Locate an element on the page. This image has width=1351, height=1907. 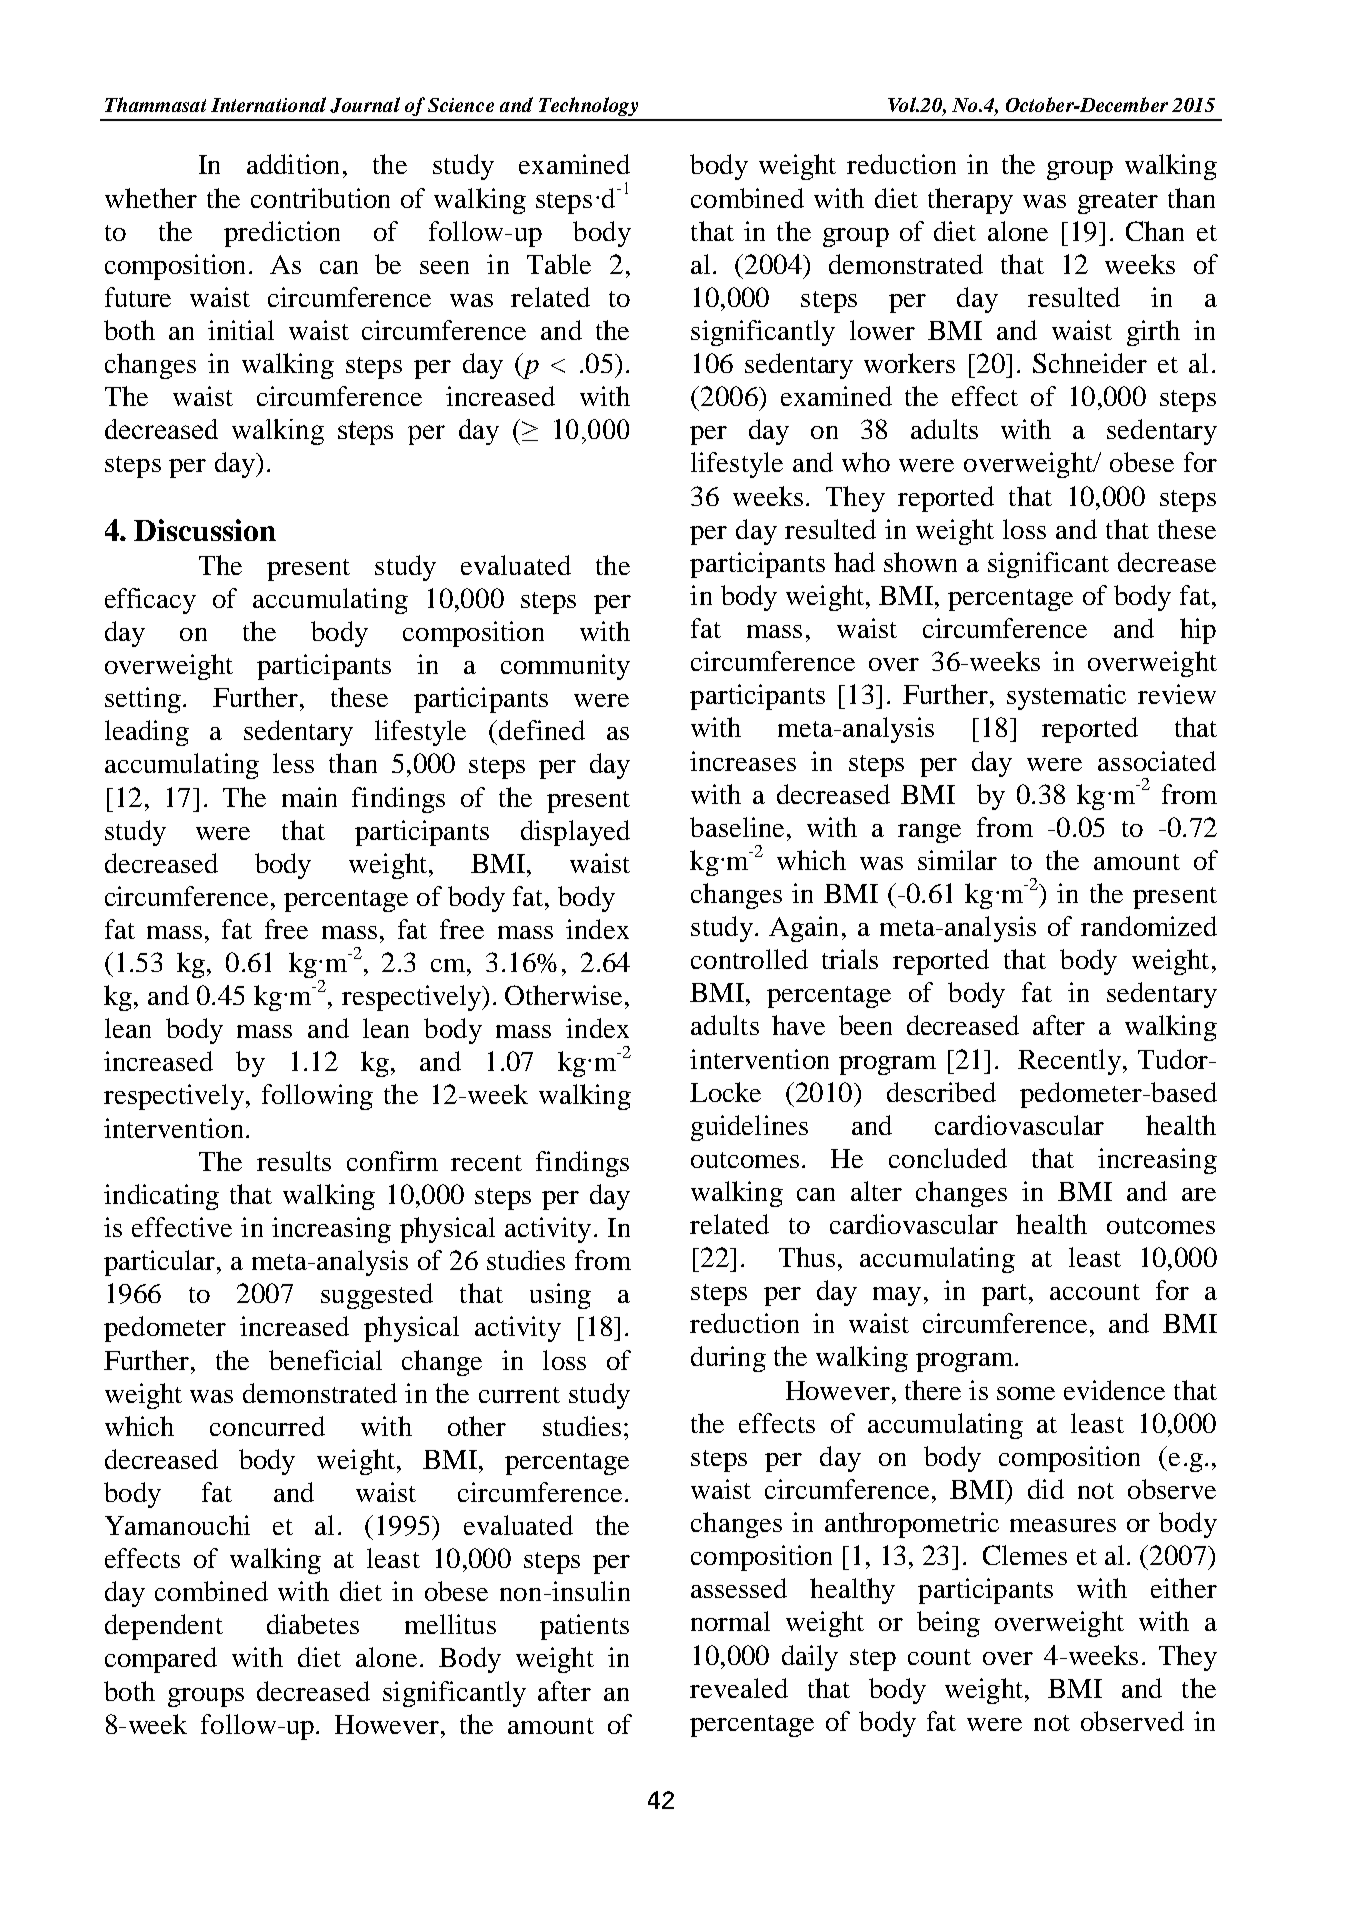
suggested is located at coordinates (377, 1296).
